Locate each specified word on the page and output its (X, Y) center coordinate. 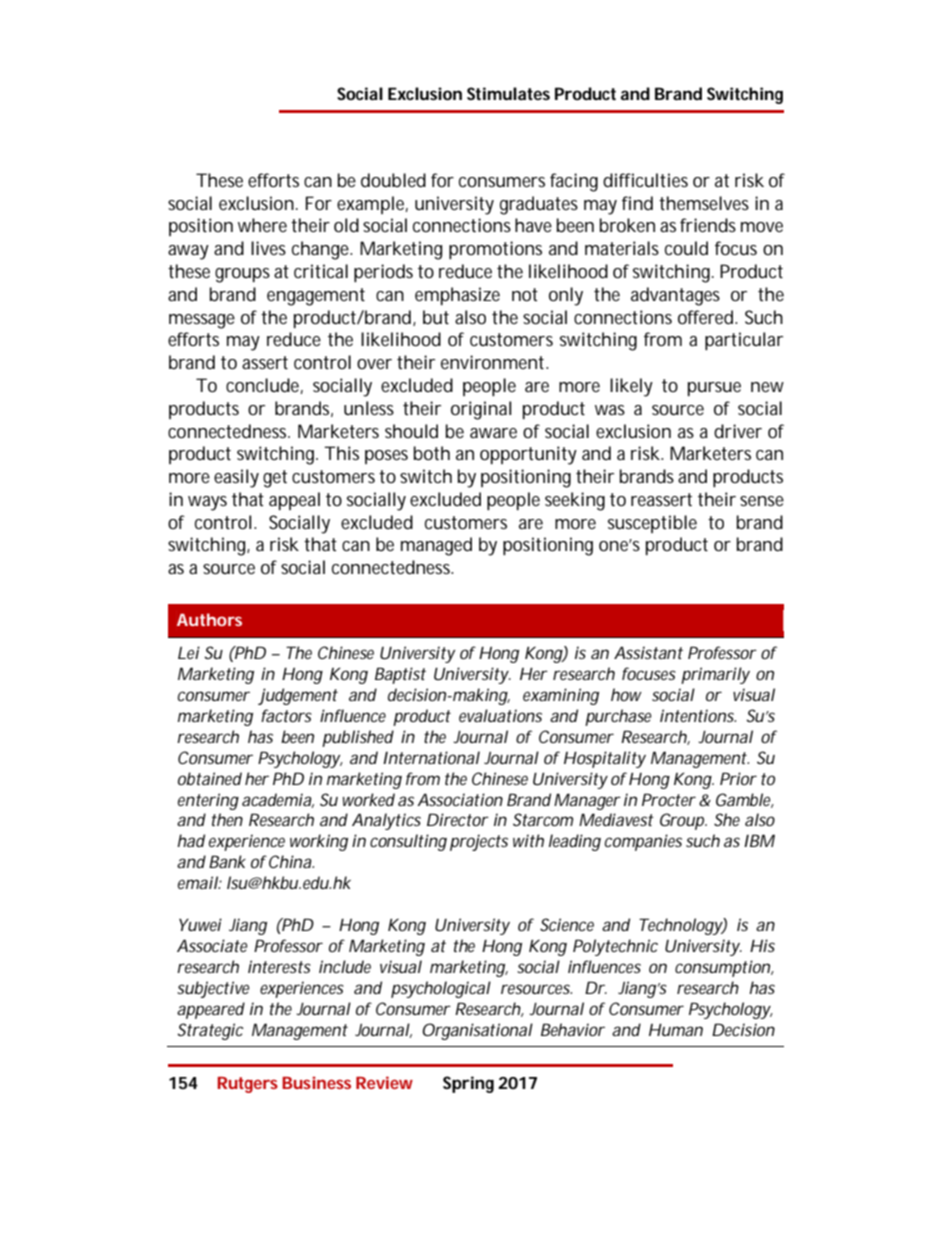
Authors (209, 619)
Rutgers (247, 1085)
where (262, 225)
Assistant (648, 652)
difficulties (645, 180)
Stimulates (508, 93)
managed (436, 546)
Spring (468, 1084)
